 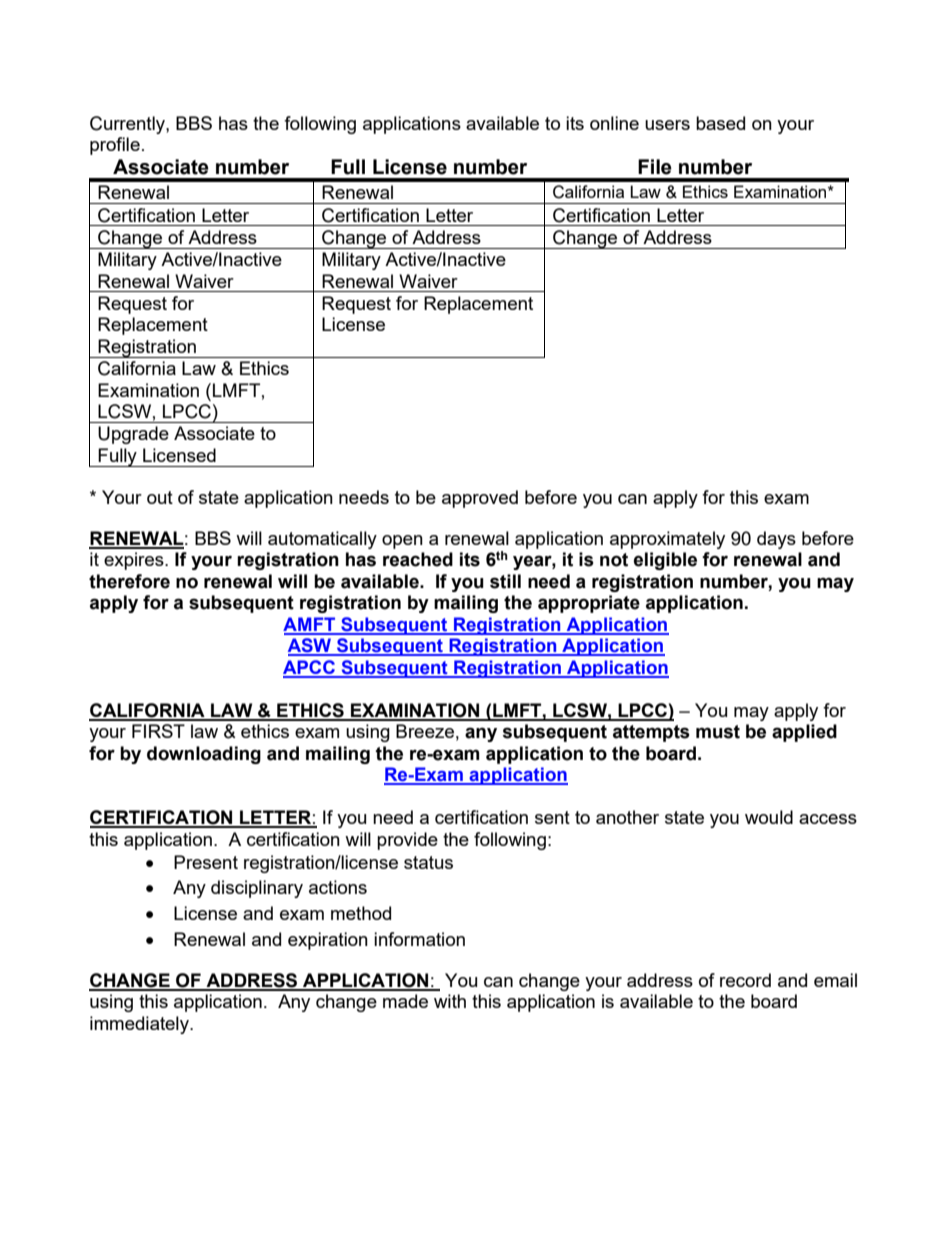 I want to click on online, so click(x=614, y=123).
